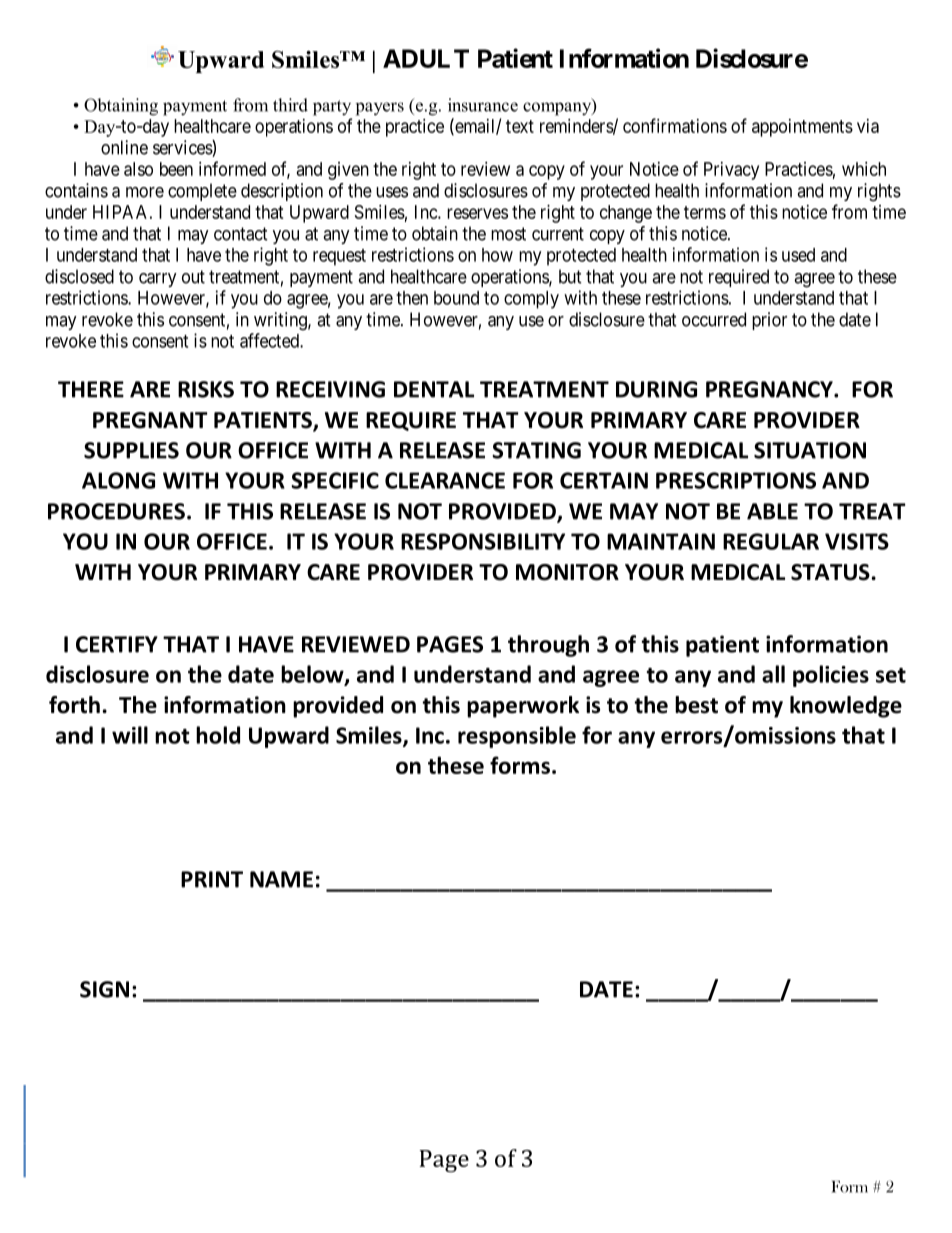  I want to click on appointments, so click(802, 128).
